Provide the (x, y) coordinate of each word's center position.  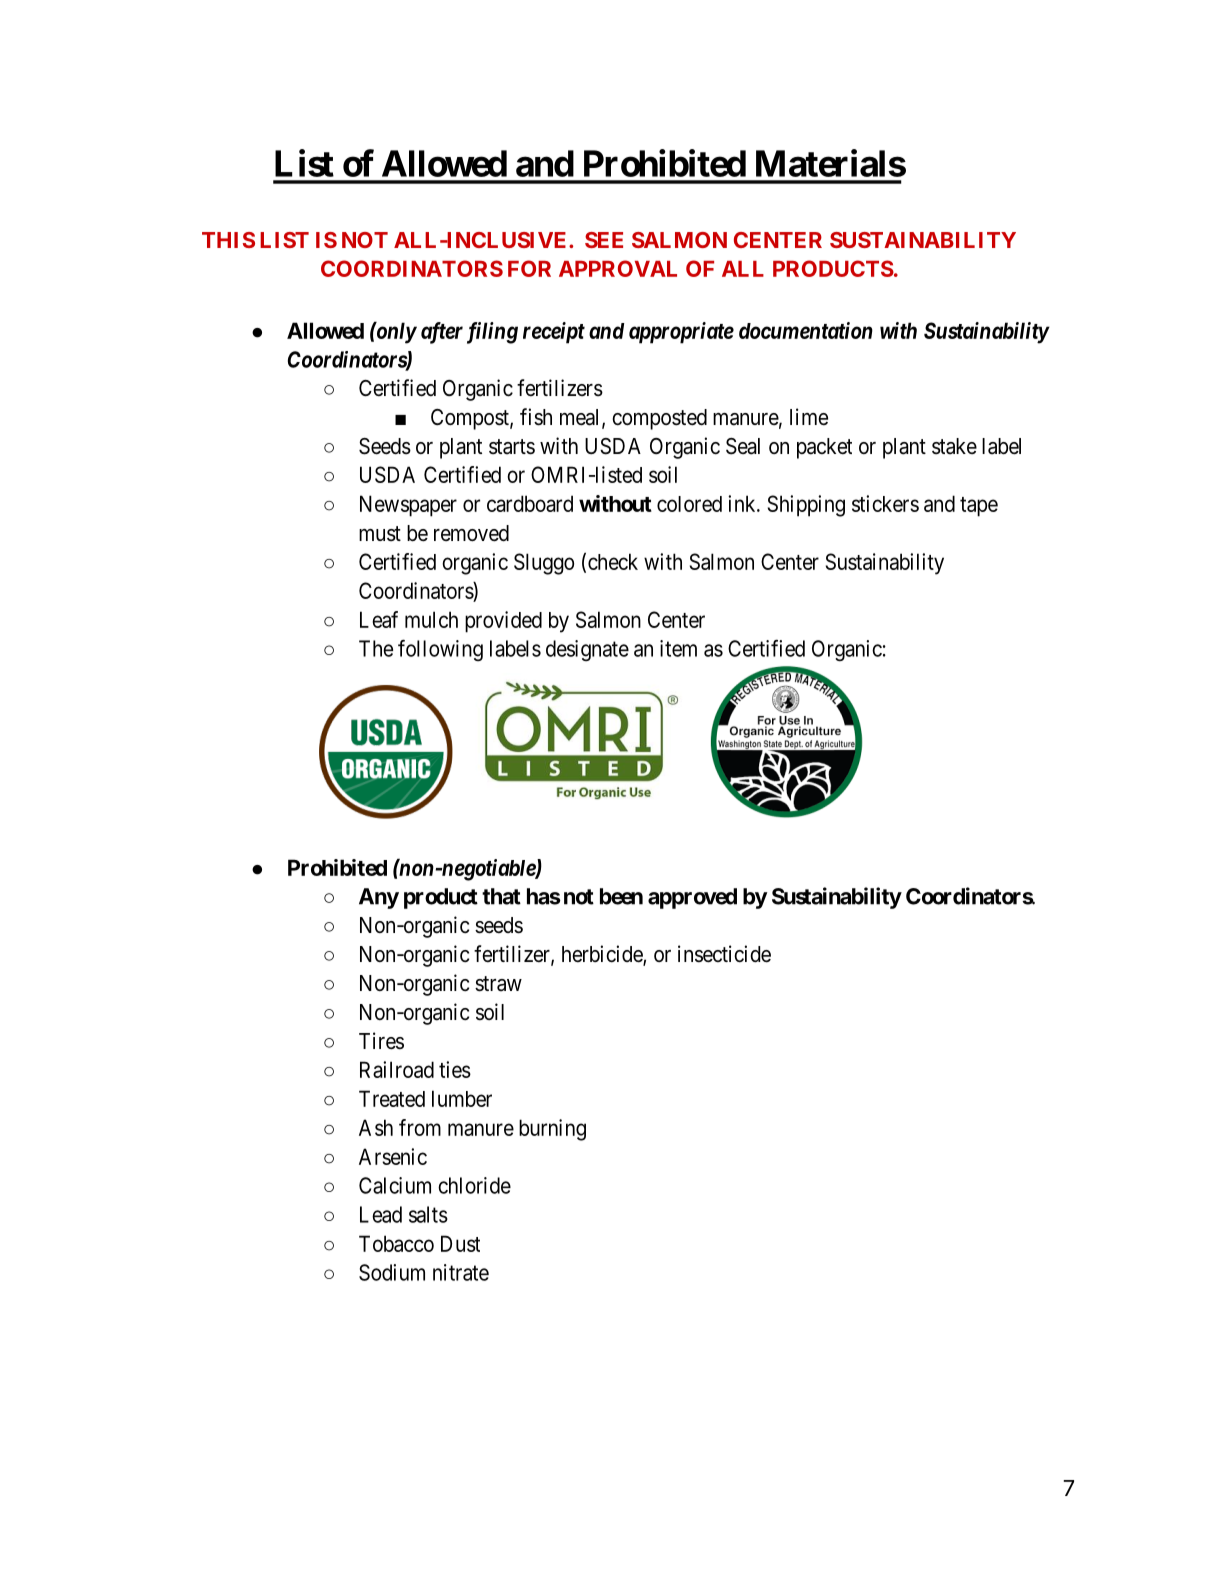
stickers (885, 503)
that (501, 896)
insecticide (724, 954)
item (678, 648)
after (442, 333)
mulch (431, 619)
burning (552, 1130)
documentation (806, 330)
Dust (460, 1243)
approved (692, 898)
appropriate (681, 333)
